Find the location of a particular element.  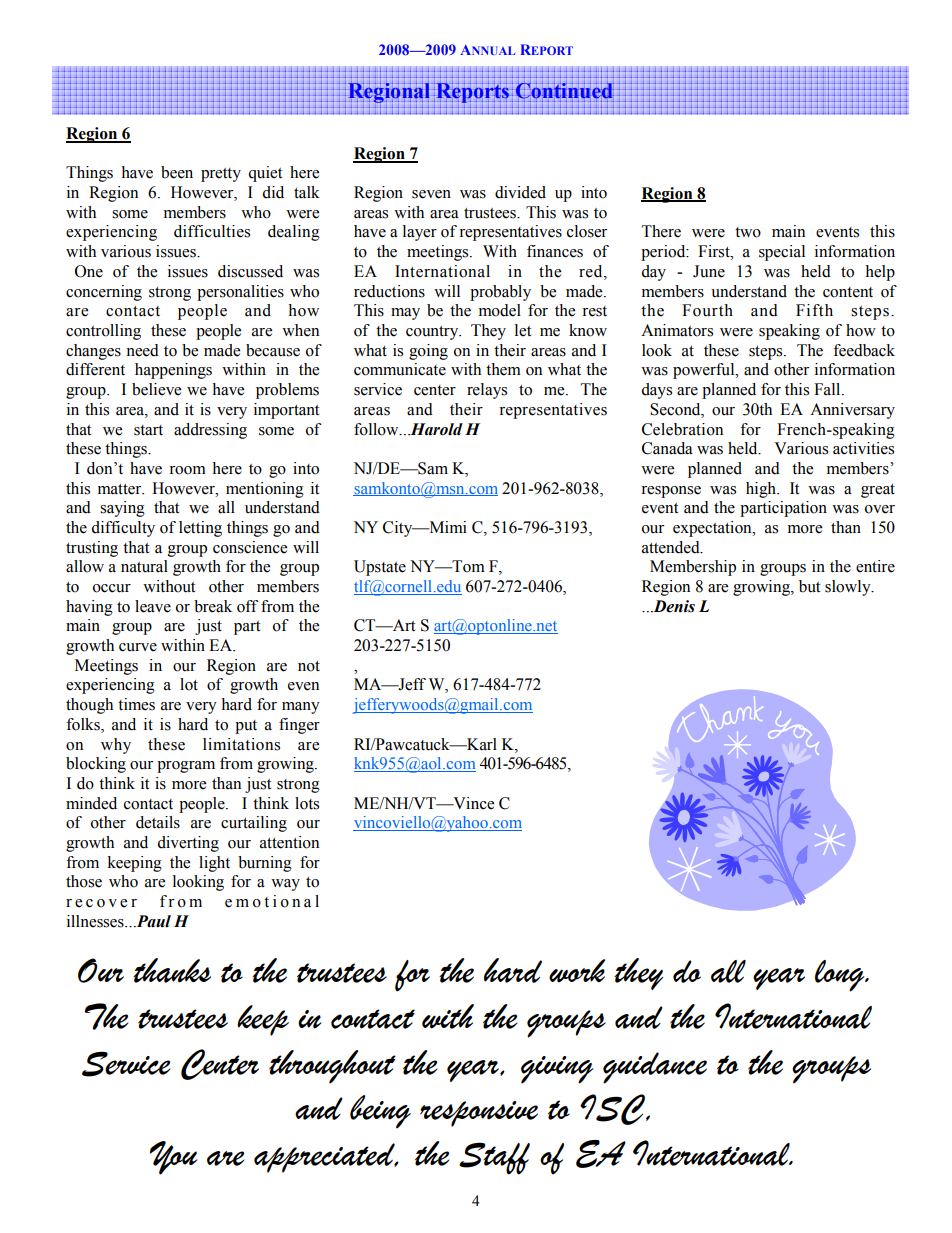

guidance is located at coordinates (655, 1068).
